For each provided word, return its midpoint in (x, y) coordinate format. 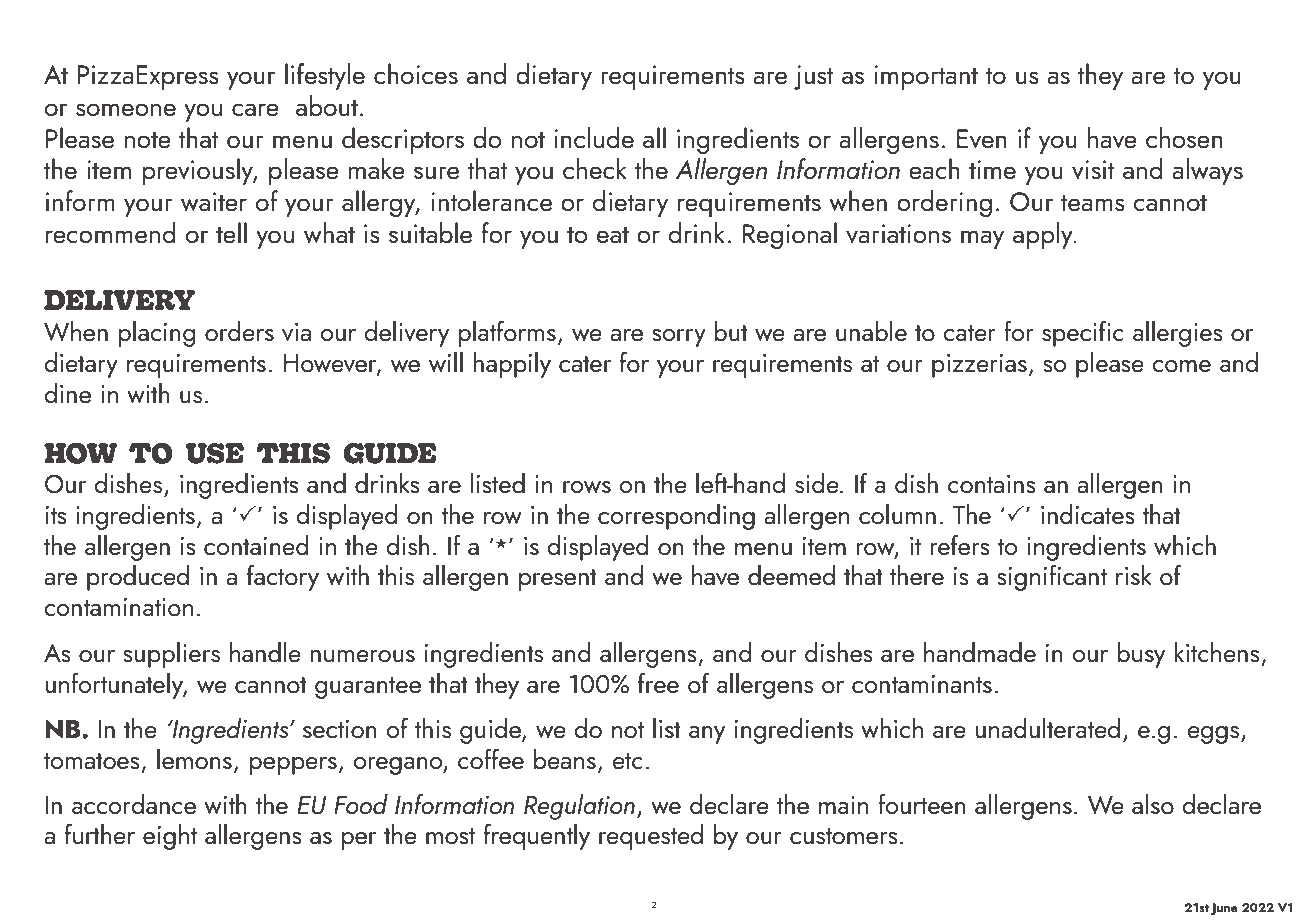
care (255, 110)
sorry (679, 338)
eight (170, 837)
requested (651, 837)
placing (157, 334)
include (594, 138)
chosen (1184, 138)
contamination (118, 607)
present (558, 580)
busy (1141, 655)
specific (1083, 334)
